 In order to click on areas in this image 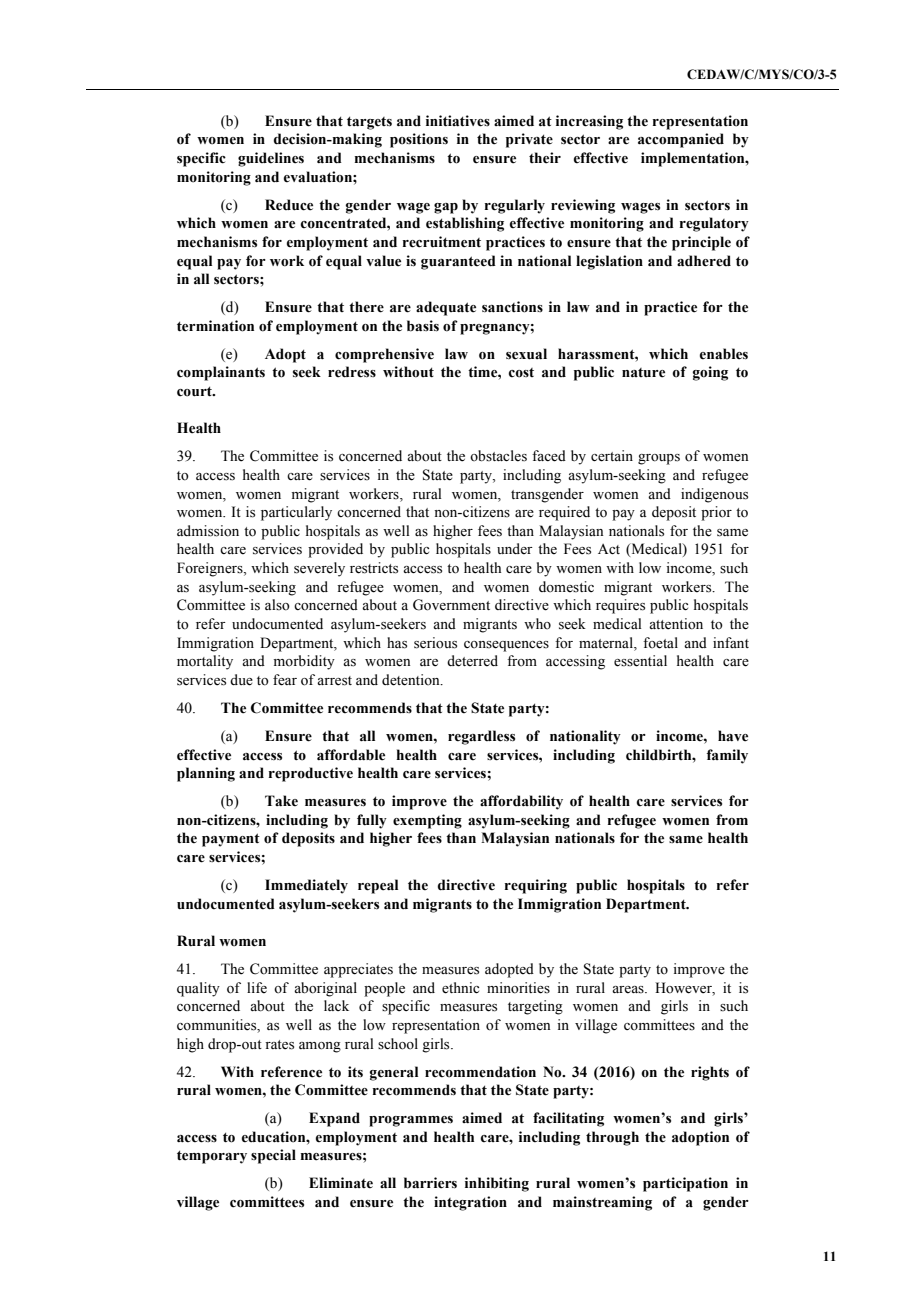, I will do `click(629, 990)`.
